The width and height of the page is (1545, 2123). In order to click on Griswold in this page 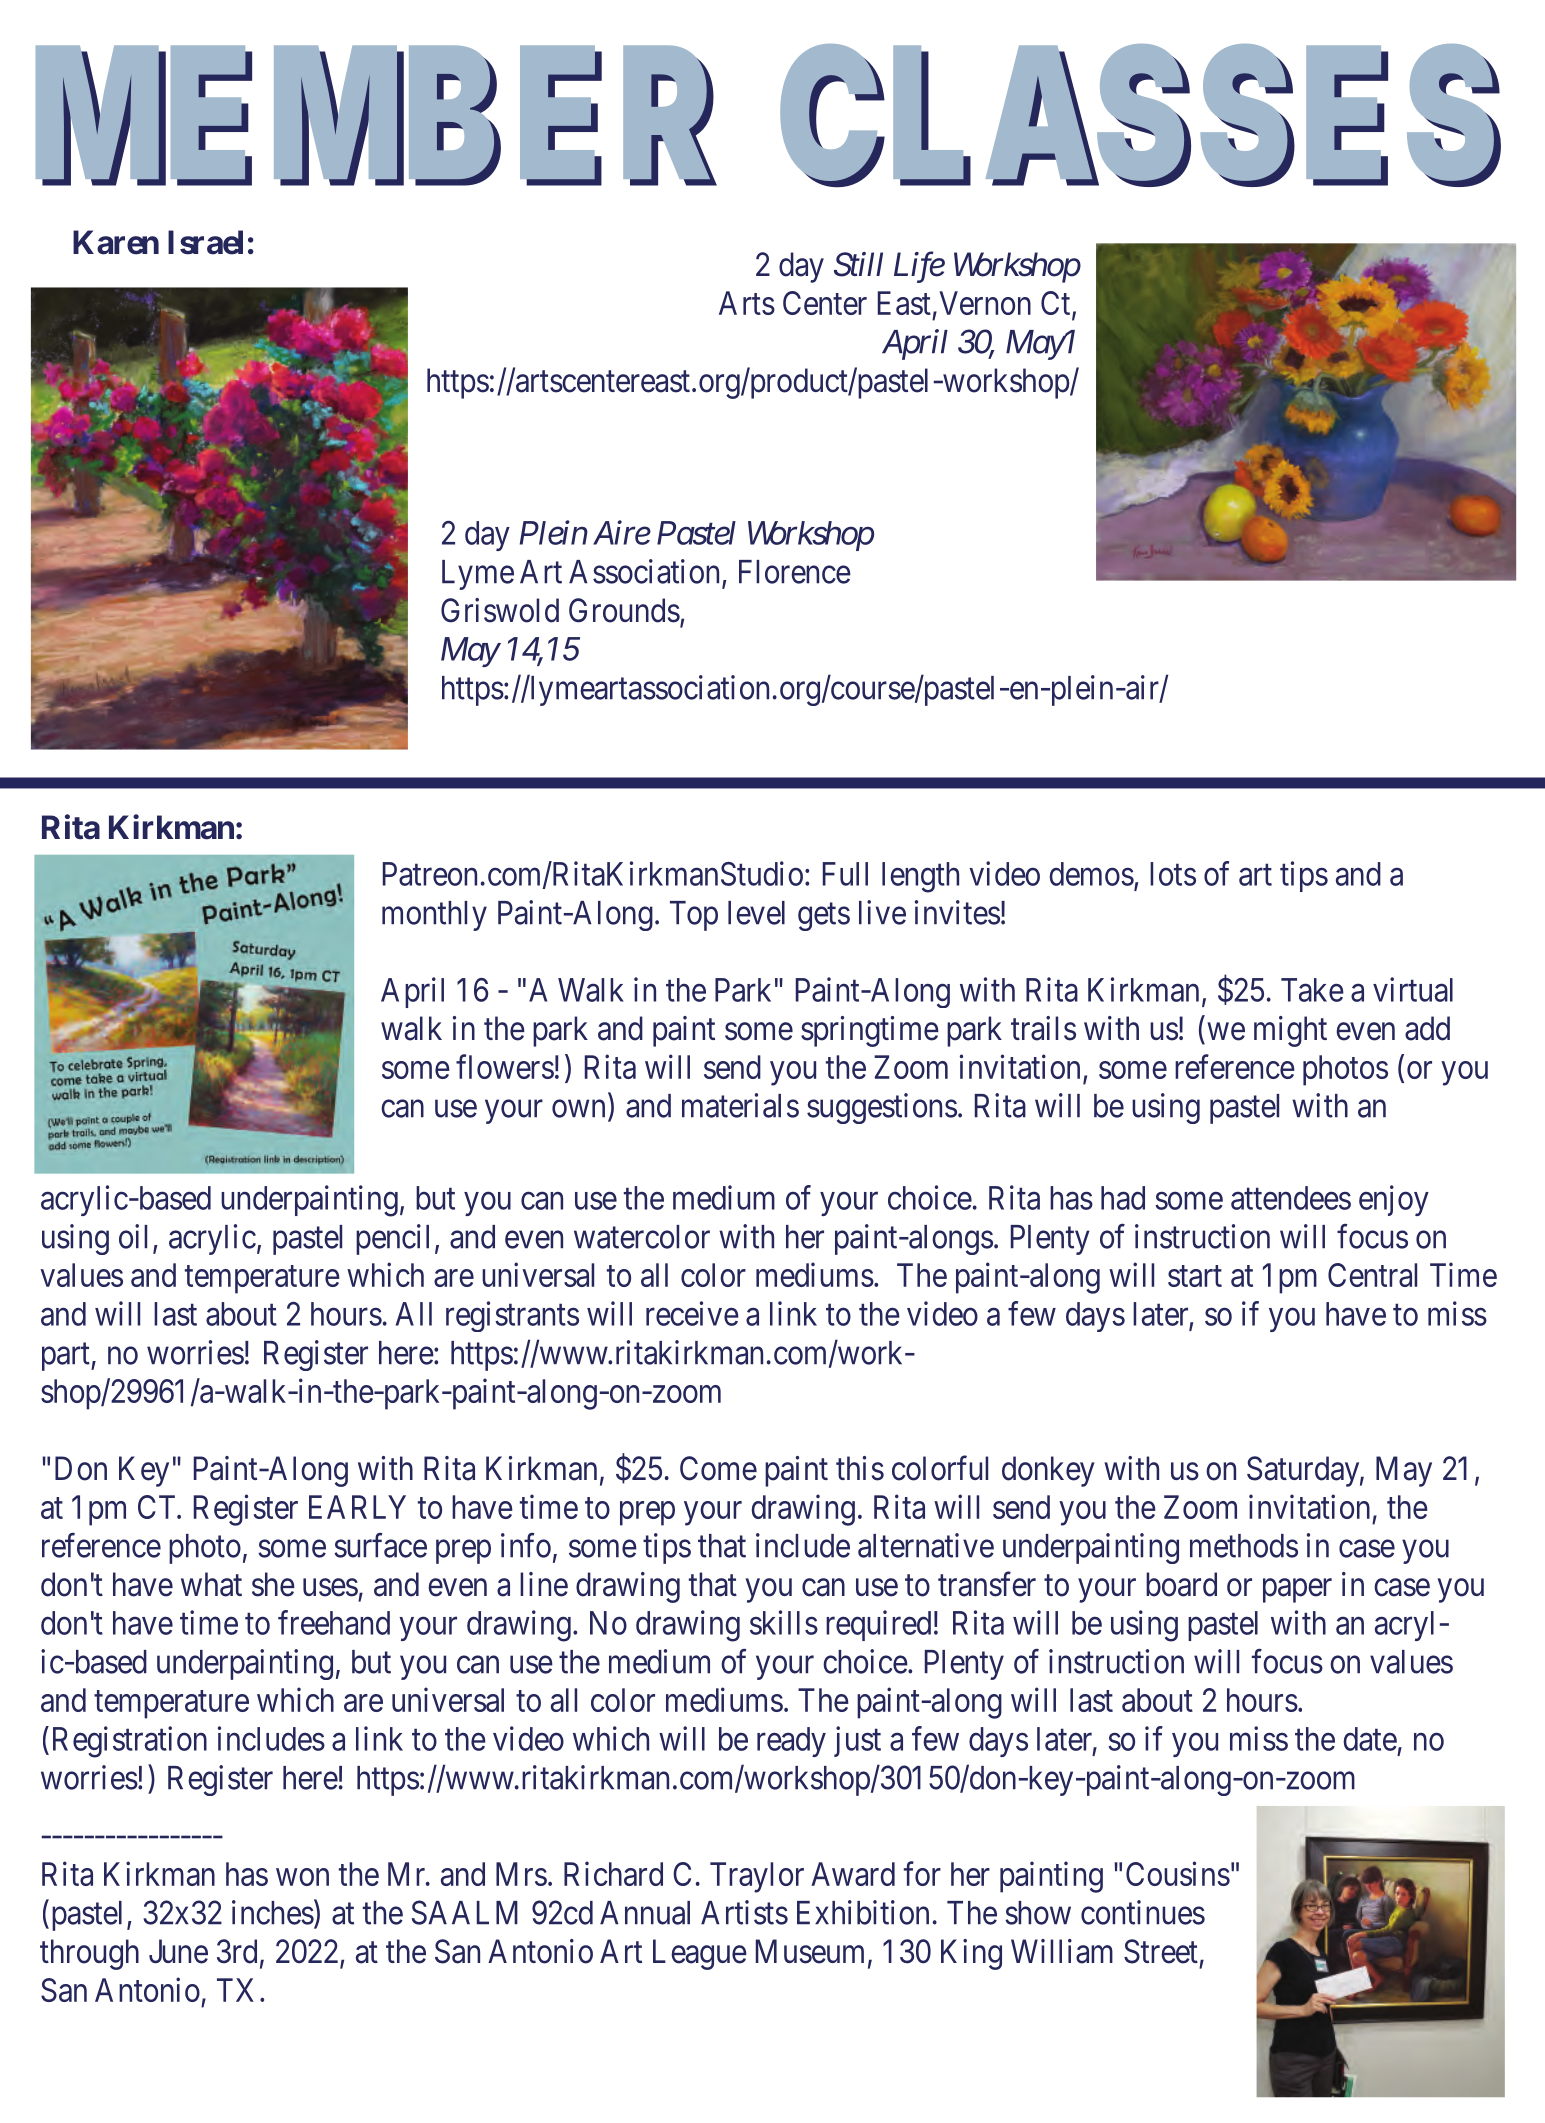, I will do `click(500, 610)`.
